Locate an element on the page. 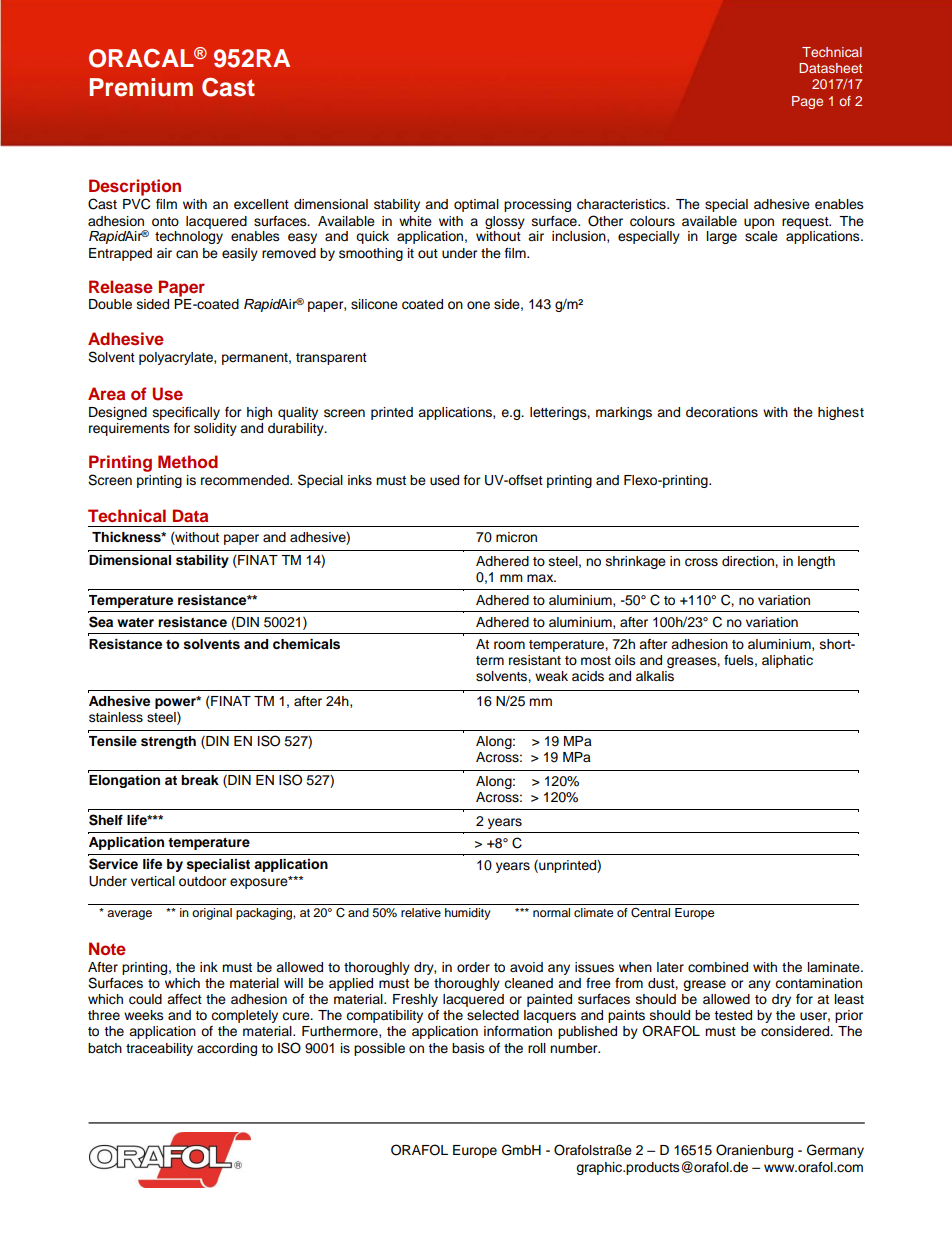 This page has height=1233, width=952. specifically is located at coordinates (186, 413).
